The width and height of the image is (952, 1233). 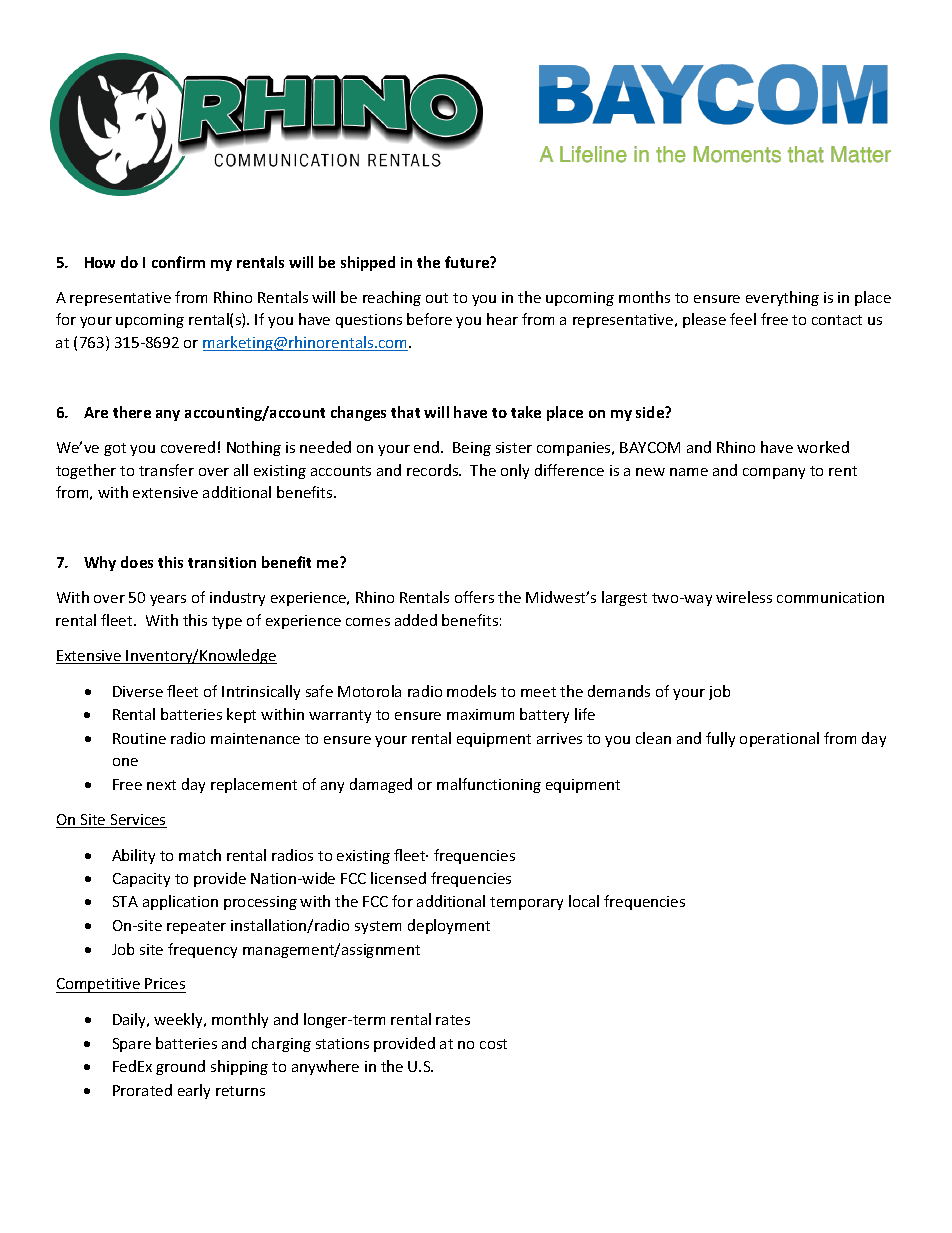 What do you see at coordinates (180, 1067) in the image?
I see `ground` at bounding box center [180, 1067].
